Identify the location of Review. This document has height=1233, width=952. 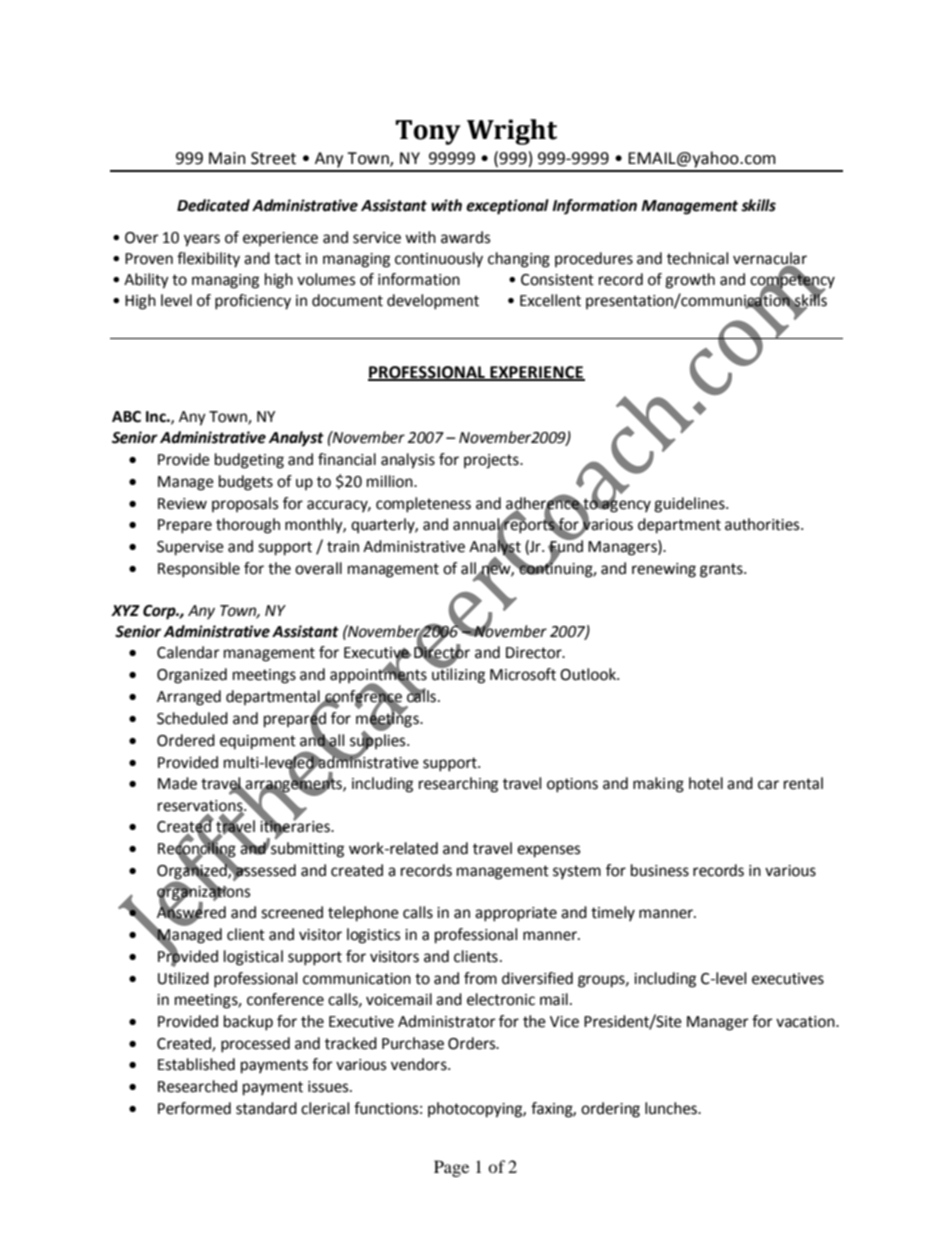
(182, 504).
